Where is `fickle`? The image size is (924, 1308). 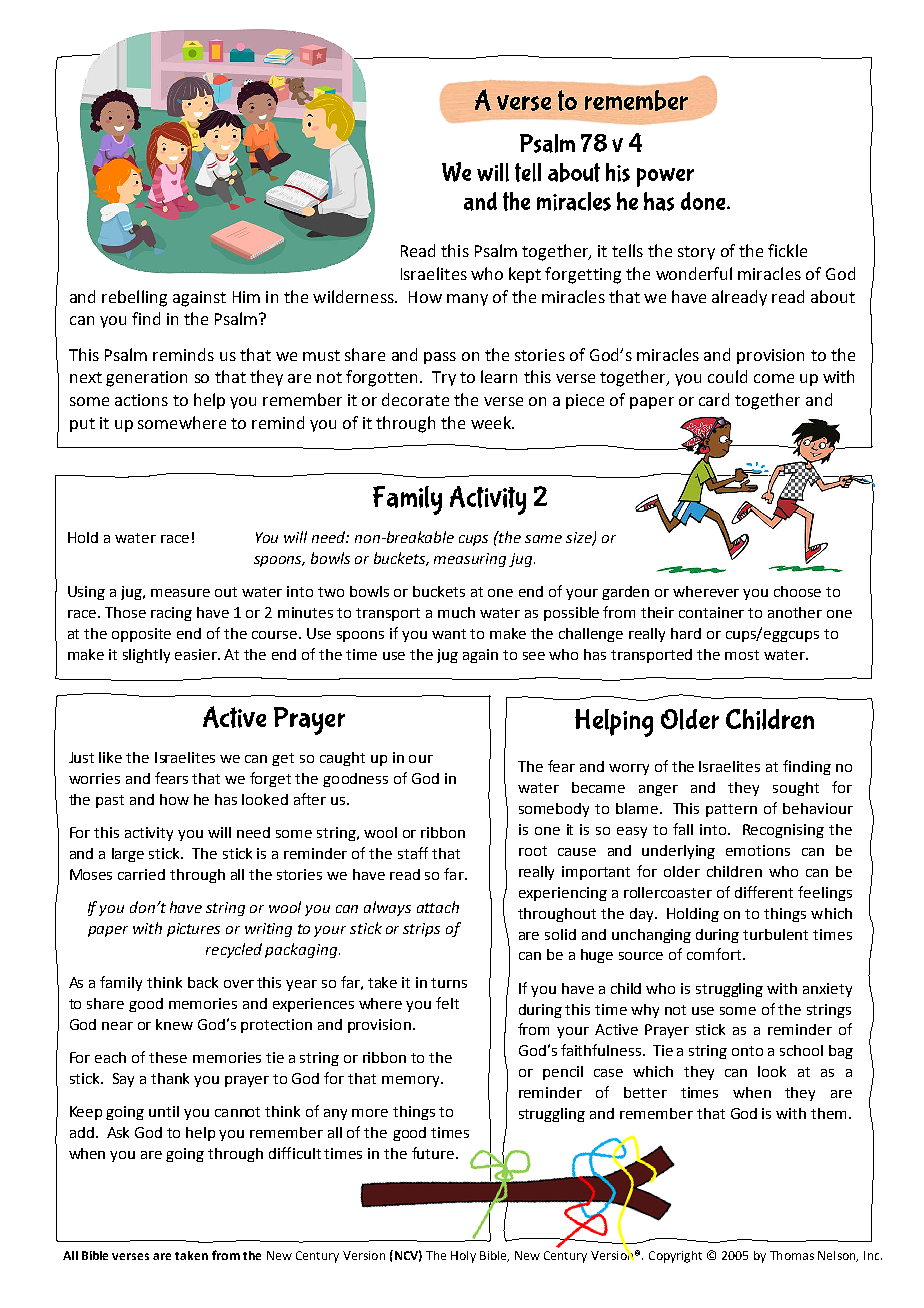
fickle is located at coordinates (787, 250).
